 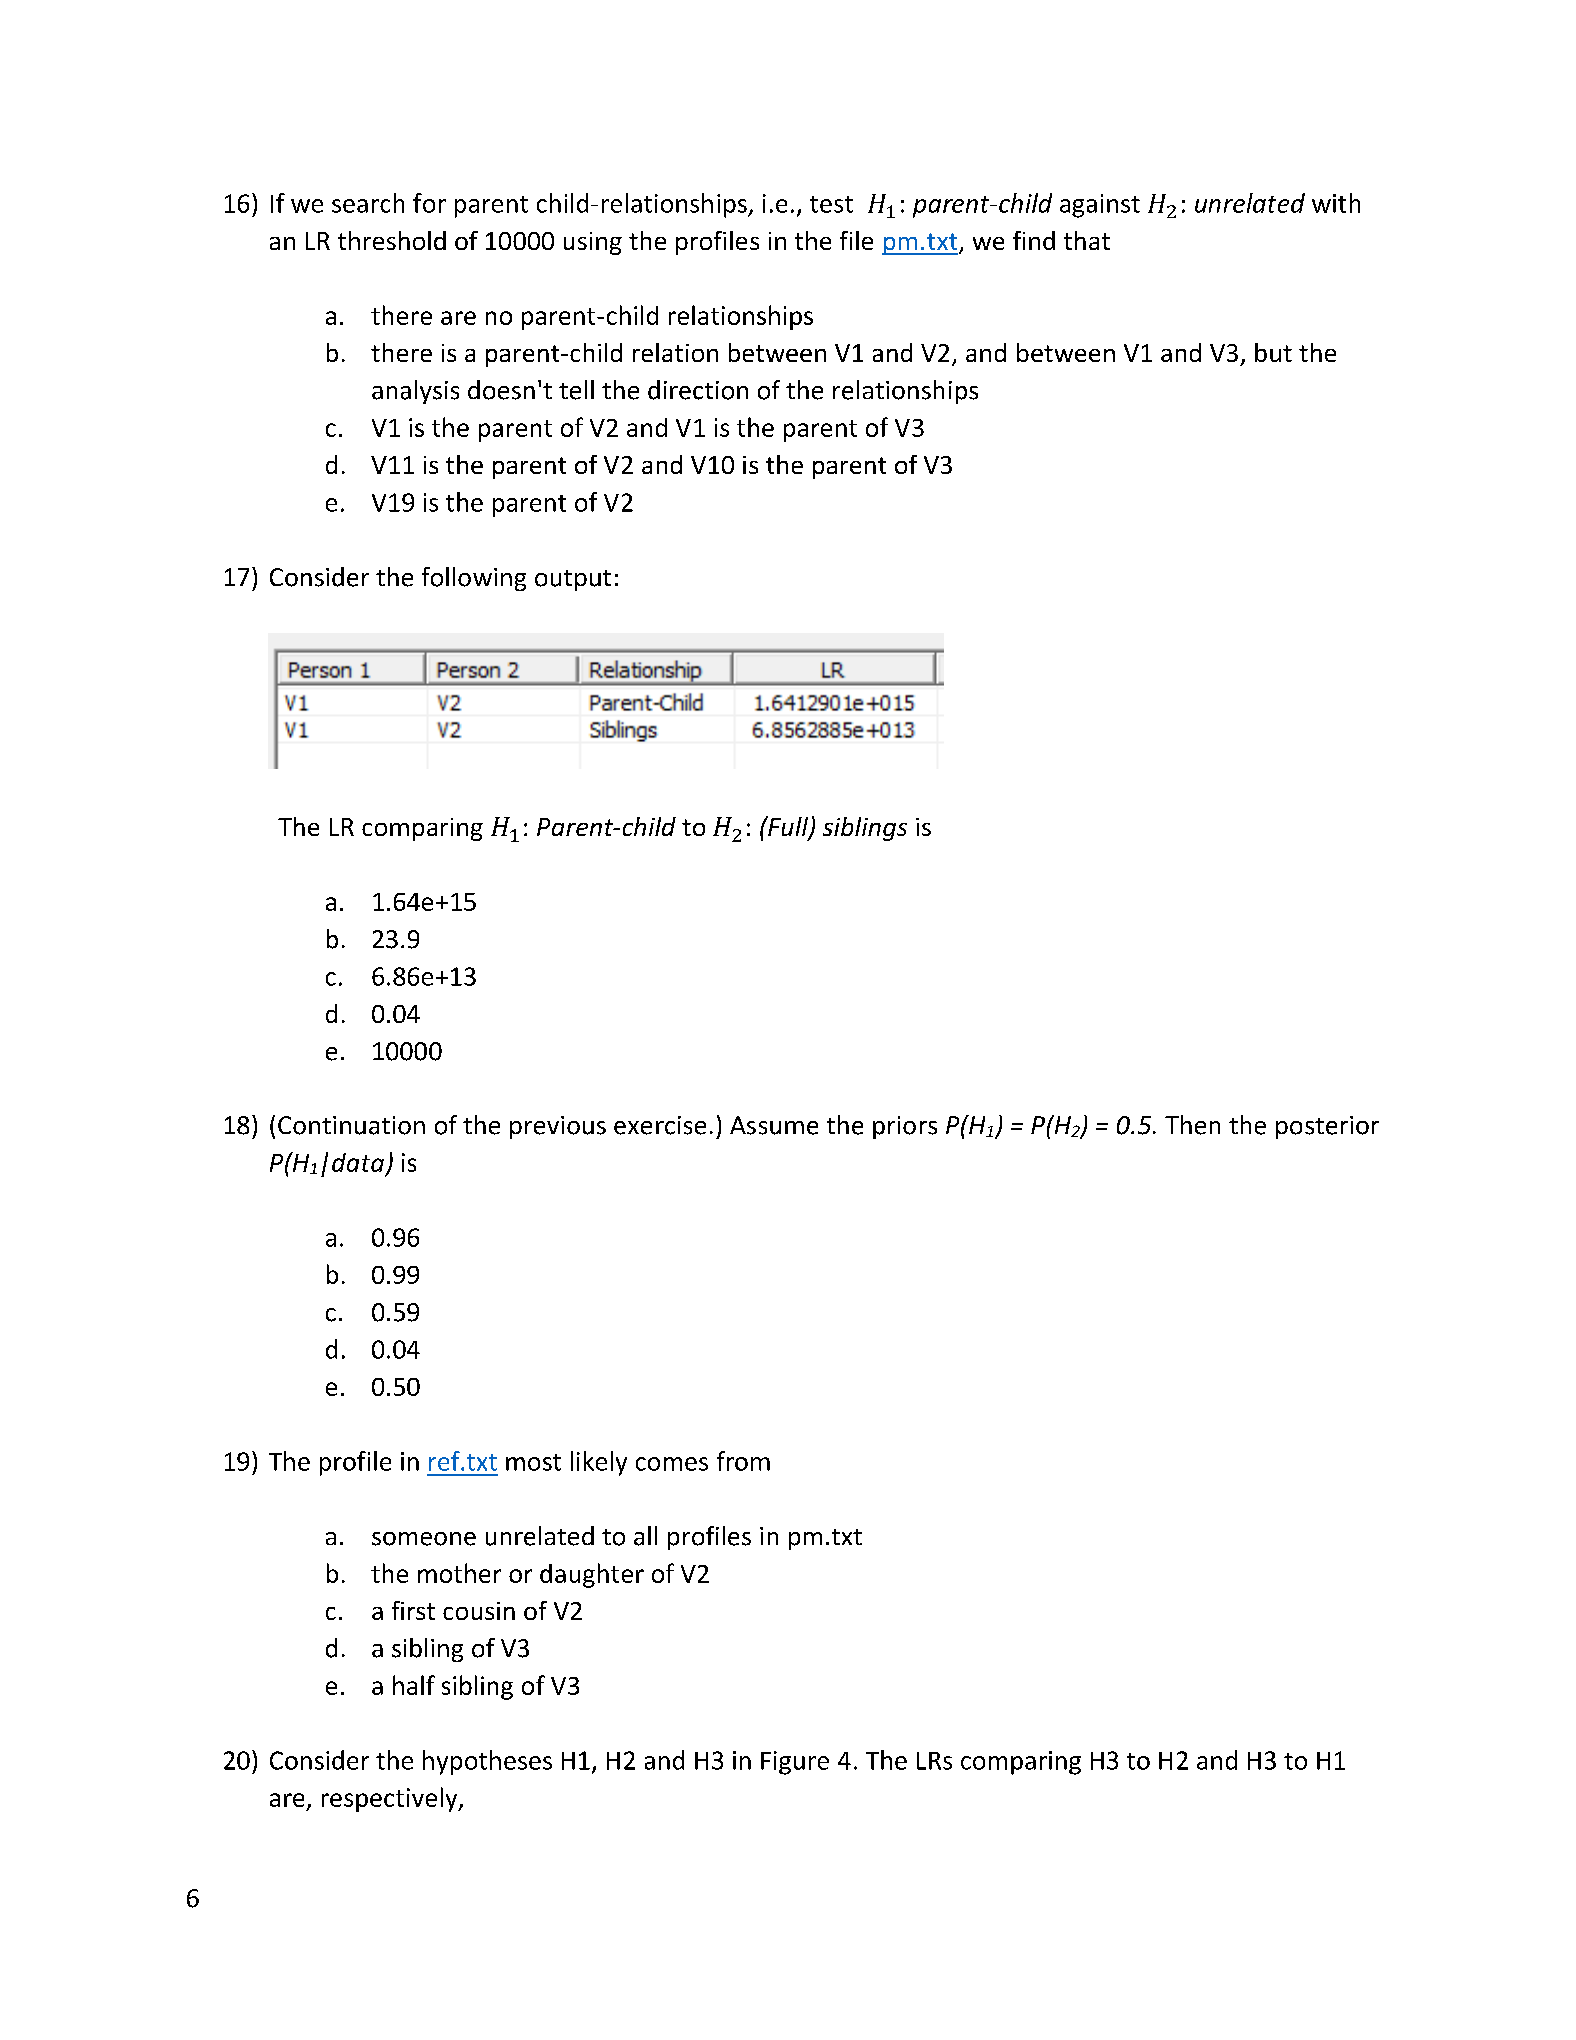 What do you see at coordinates (1192, 1125) in the screenshot?
I see `Then` at bounding box center [1192, 1125].
